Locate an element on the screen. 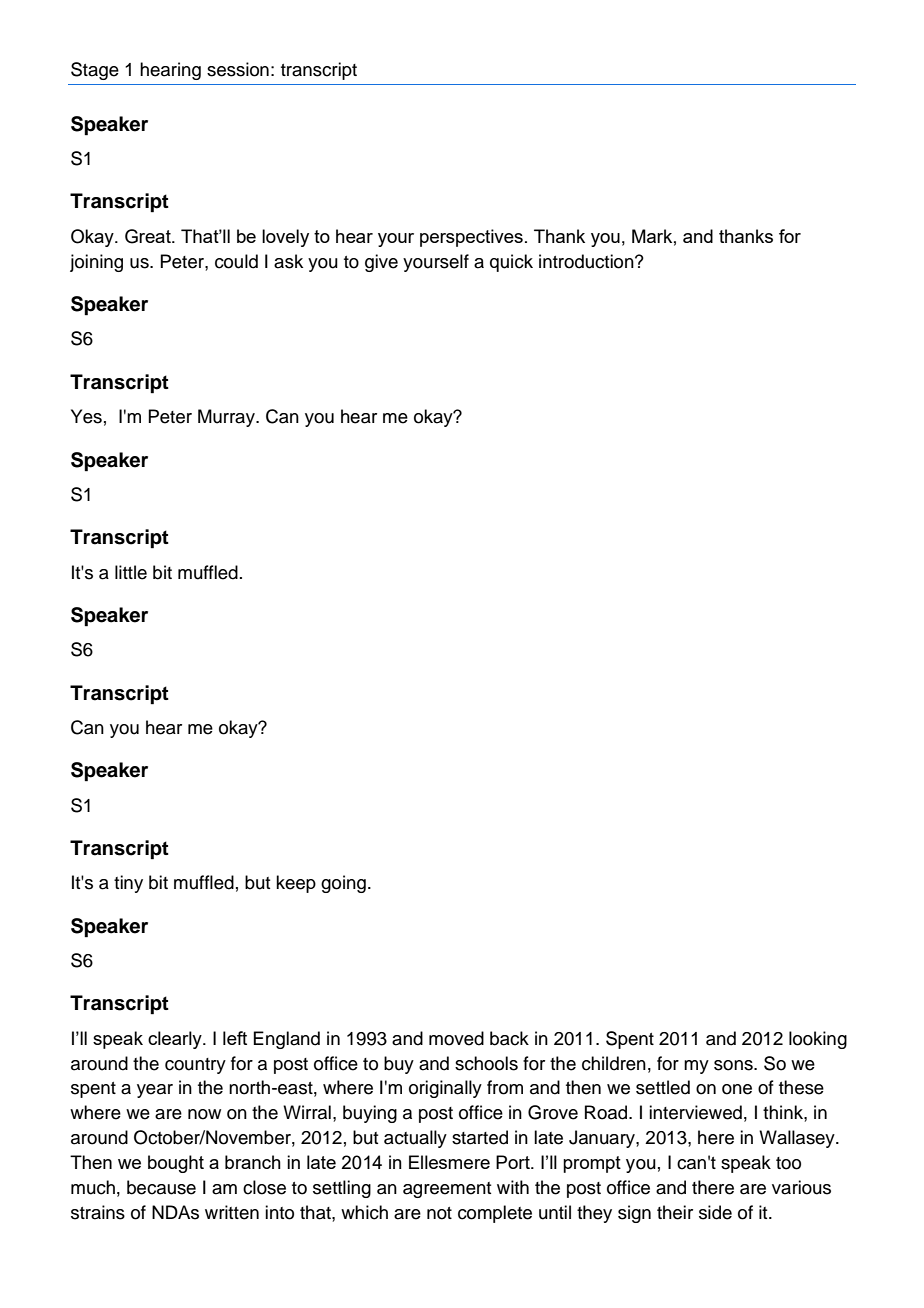  side is located at coordinates (715, 1212).
